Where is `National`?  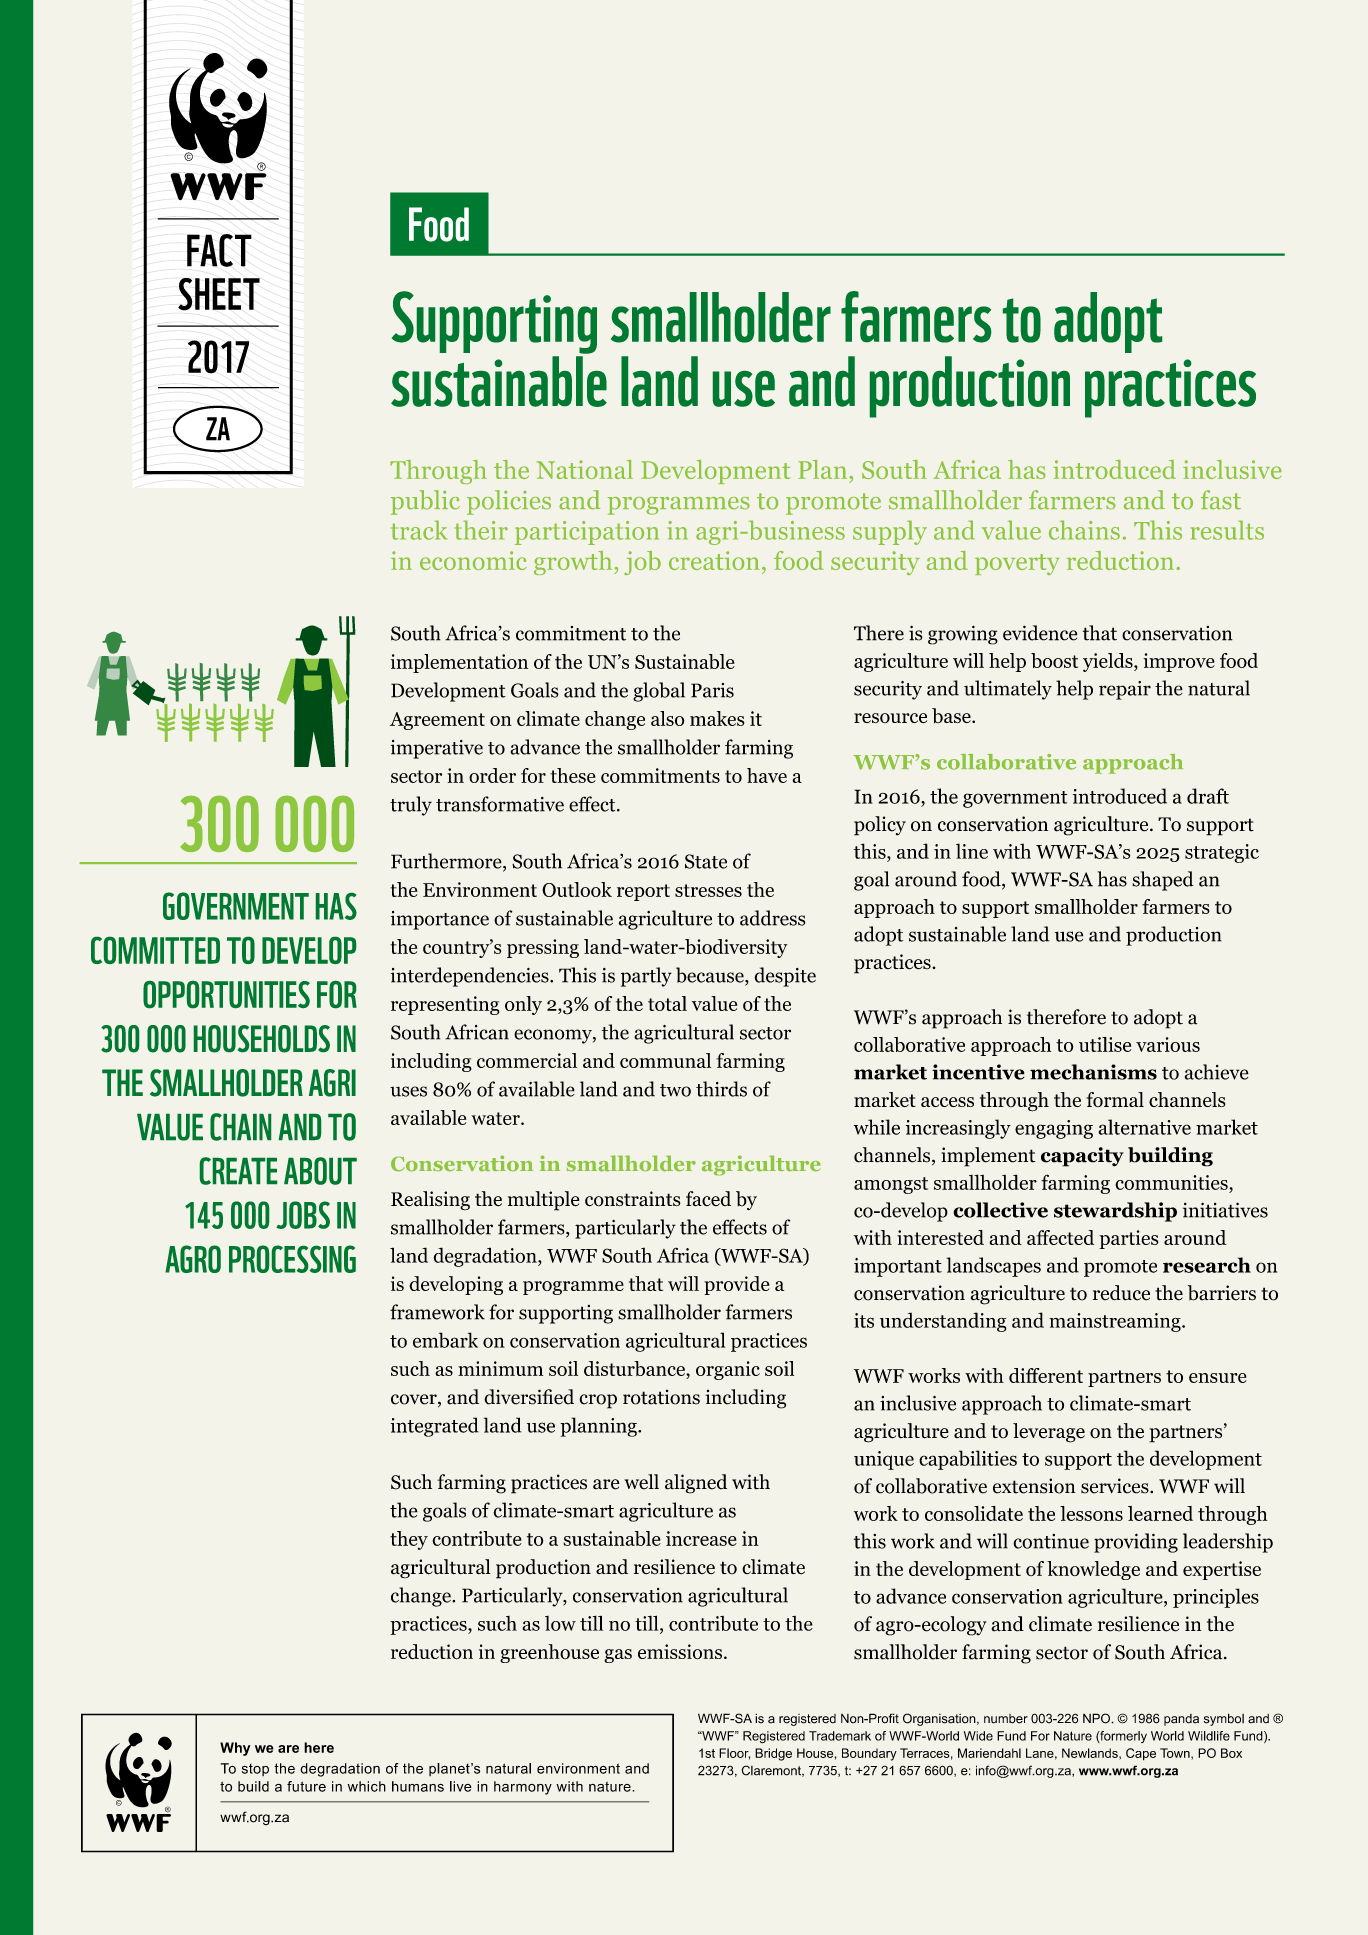
National is located at coordinates (584, 469).
